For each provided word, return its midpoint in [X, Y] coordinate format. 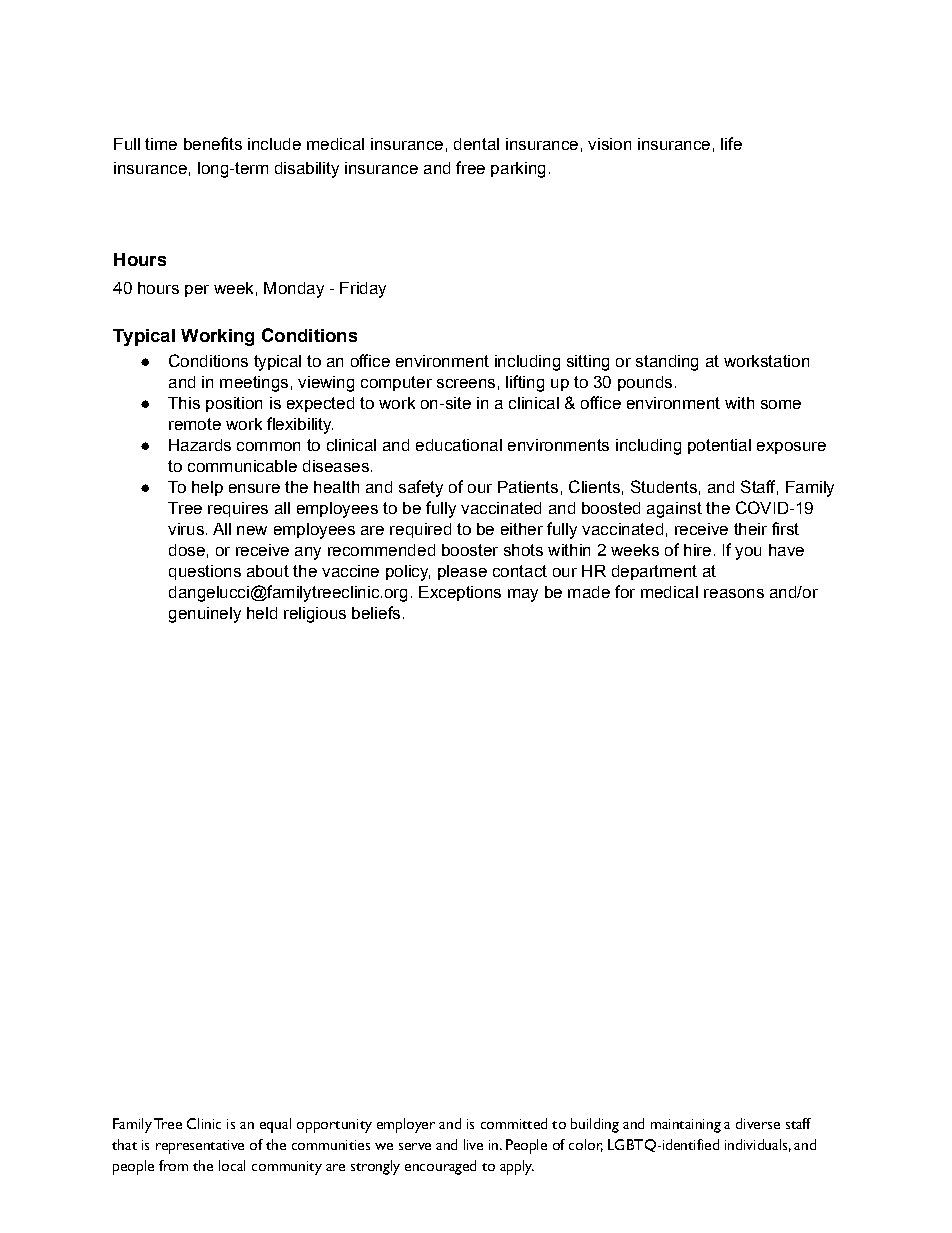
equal [275, 1125]
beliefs [376, 612]
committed [514, 1123]
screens [466, 383]
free [470, 167]
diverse [758, 1123]
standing [667, 363]
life [731, 143]
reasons [734, 593]
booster [470, 550]
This [184, 403]
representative [200, 1147]
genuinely [205, 615]
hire [697, 550]
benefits [213, 143]
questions [205, 572]
